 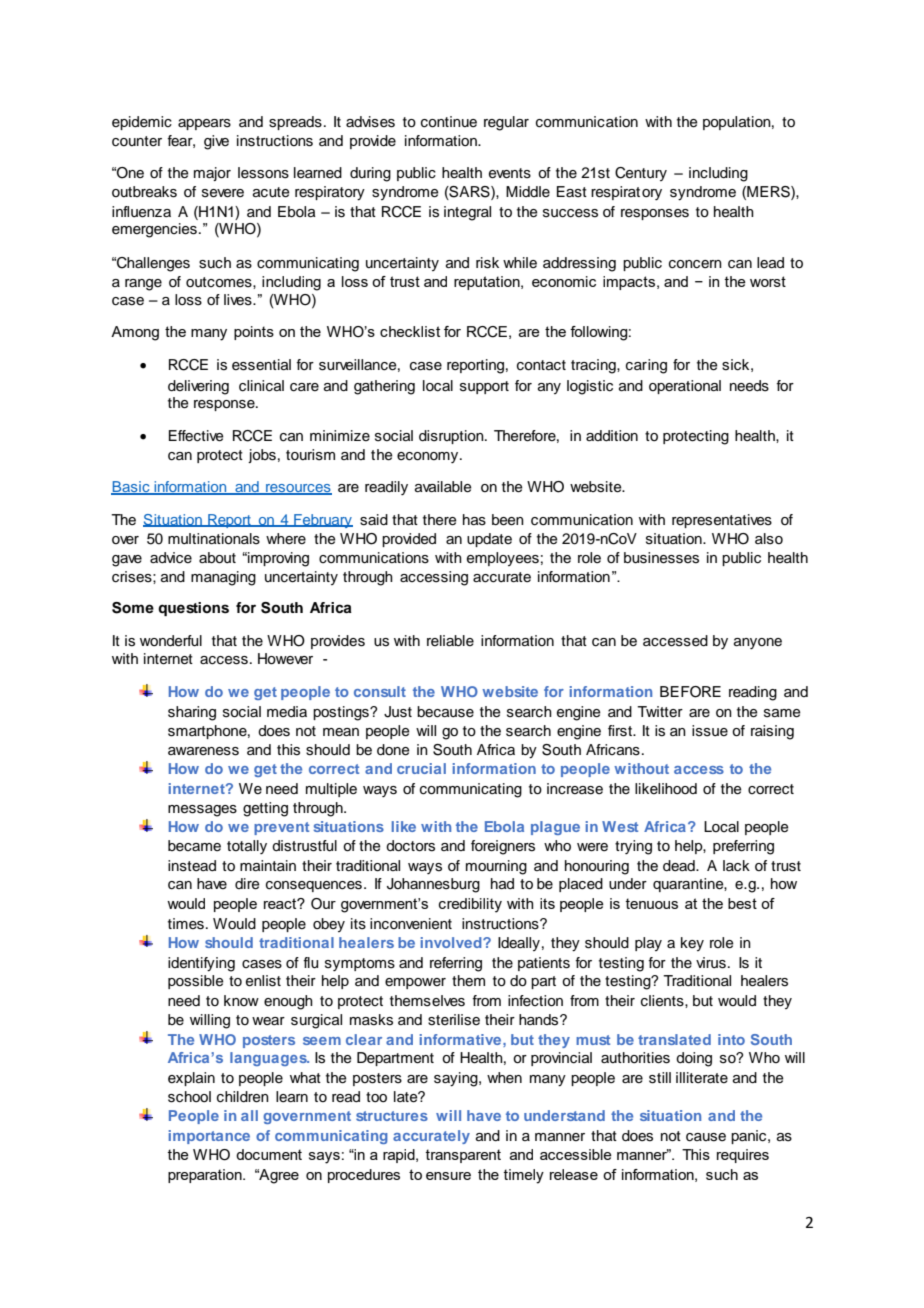 I want to click on anyone, so click(x=758, y=643).
